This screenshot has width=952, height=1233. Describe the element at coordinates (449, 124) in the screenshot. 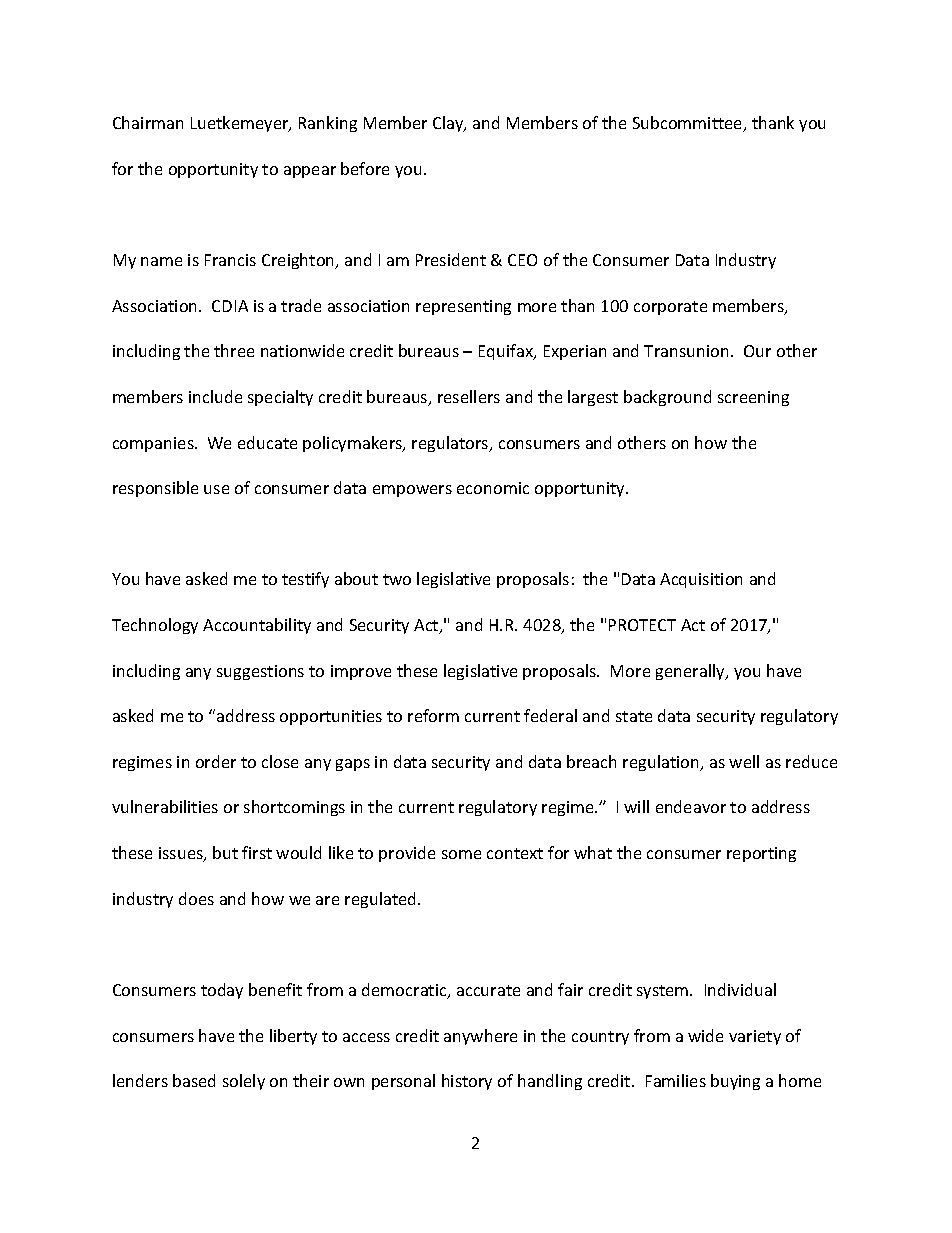

I see `Clay` at that location.
